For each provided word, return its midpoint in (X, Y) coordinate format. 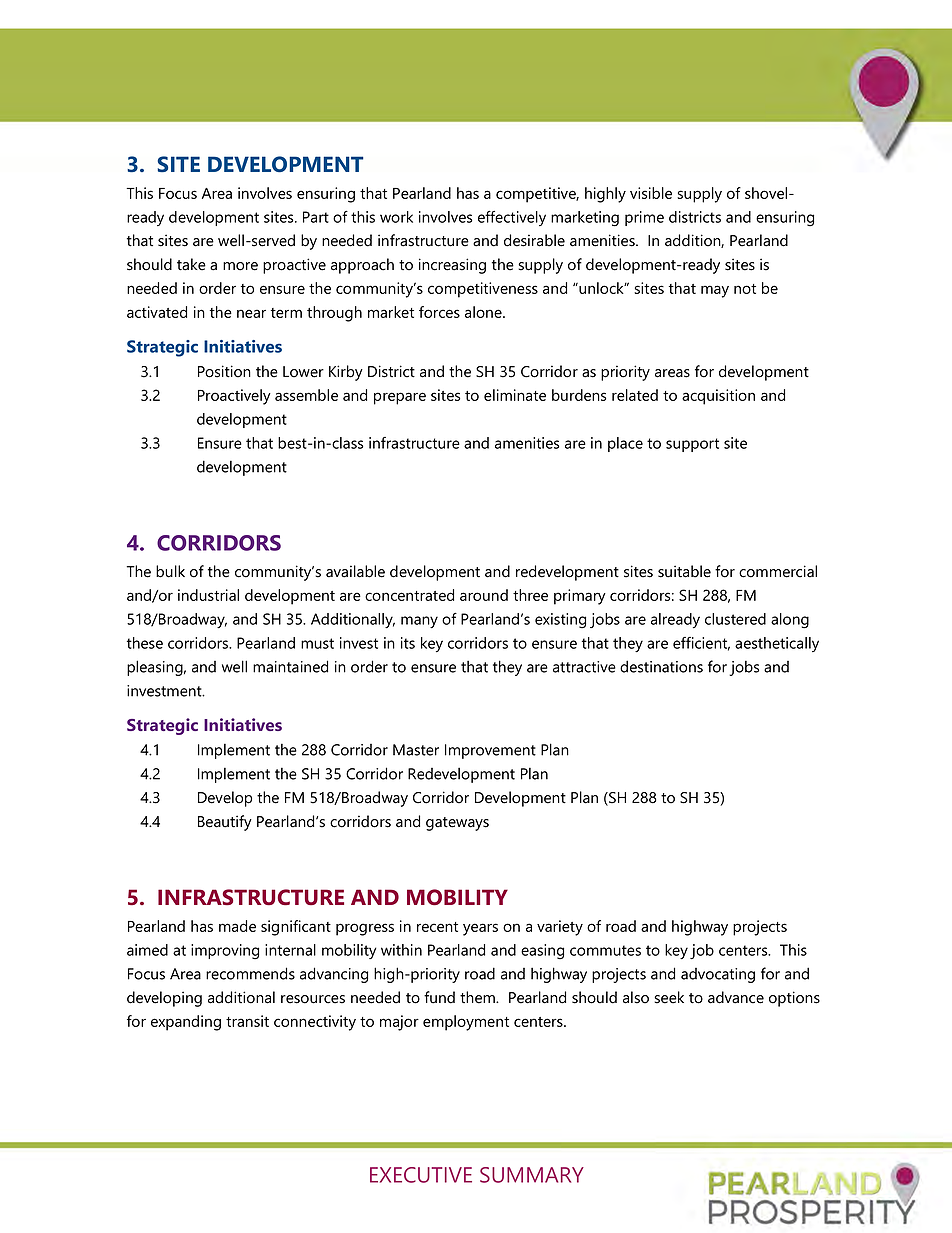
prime (644, 218)
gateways (457, 824)
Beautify (225, 823)
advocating (718, 975)
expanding (186, 1023)
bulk (170, 571)
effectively (512, 218)
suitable (684, 571)
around (484, 595)
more (240, 266)
